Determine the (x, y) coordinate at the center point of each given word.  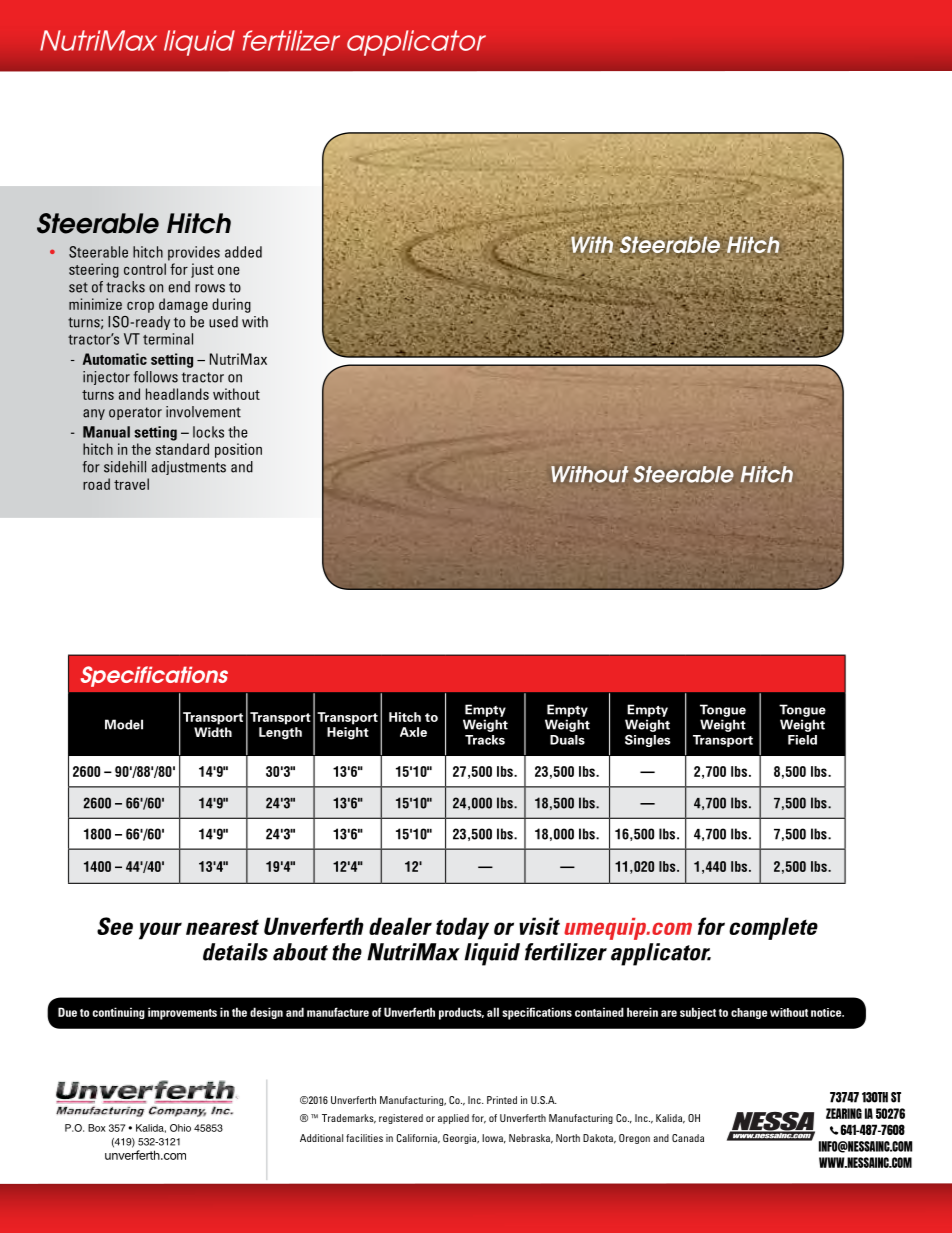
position (238, 450)
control (145, 269)
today (462, 928)
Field (802, 740)
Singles (648, 741)
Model (124, 724)
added (243, 252)
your (160, 931)
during (231, 305)
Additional (321, 1138)
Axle (413, 732)
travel (131, 484)
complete (773, 928)
